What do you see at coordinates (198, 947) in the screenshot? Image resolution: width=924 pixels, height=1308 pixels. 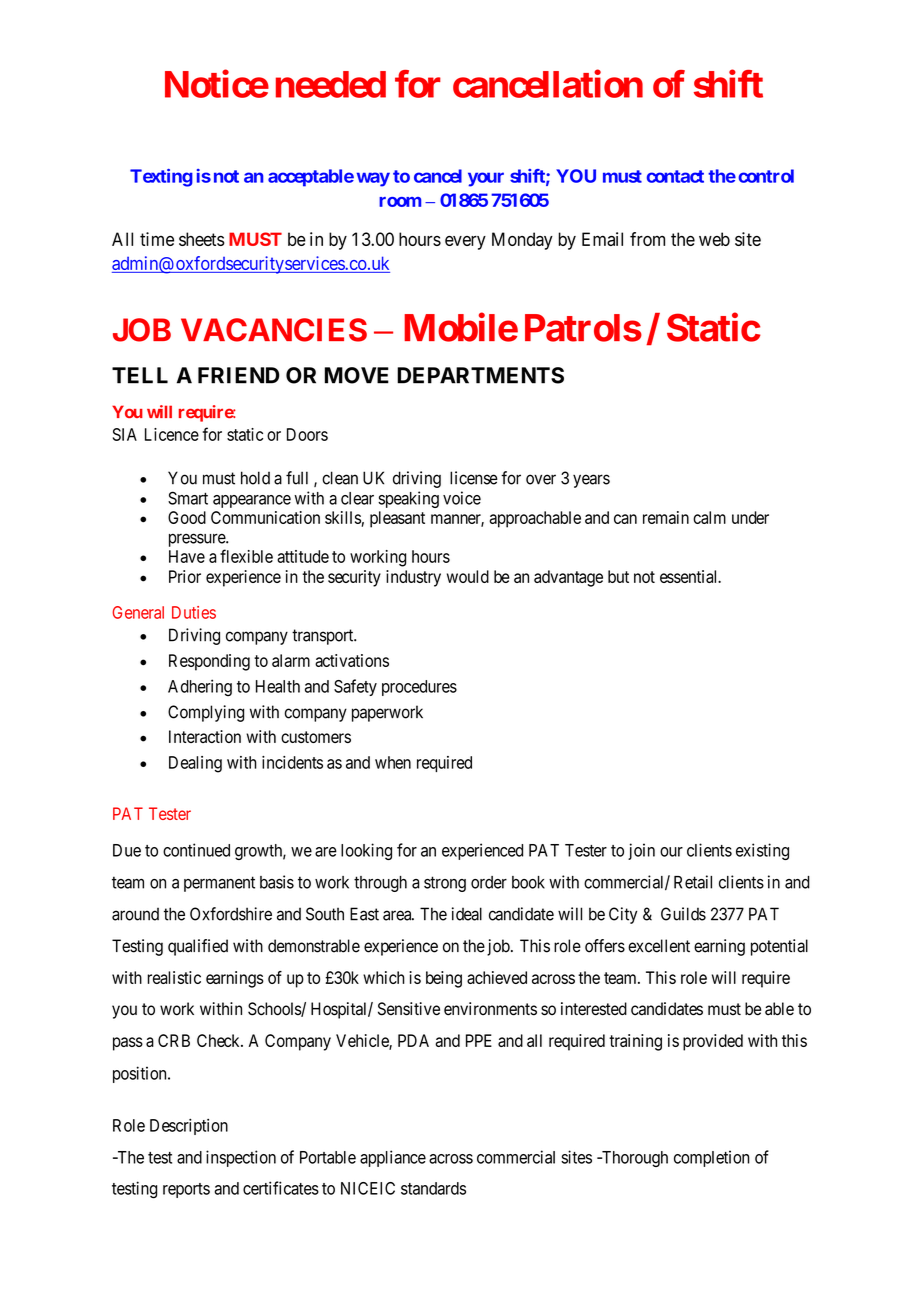 I see `qualified` at bounding box center [198, 947].
